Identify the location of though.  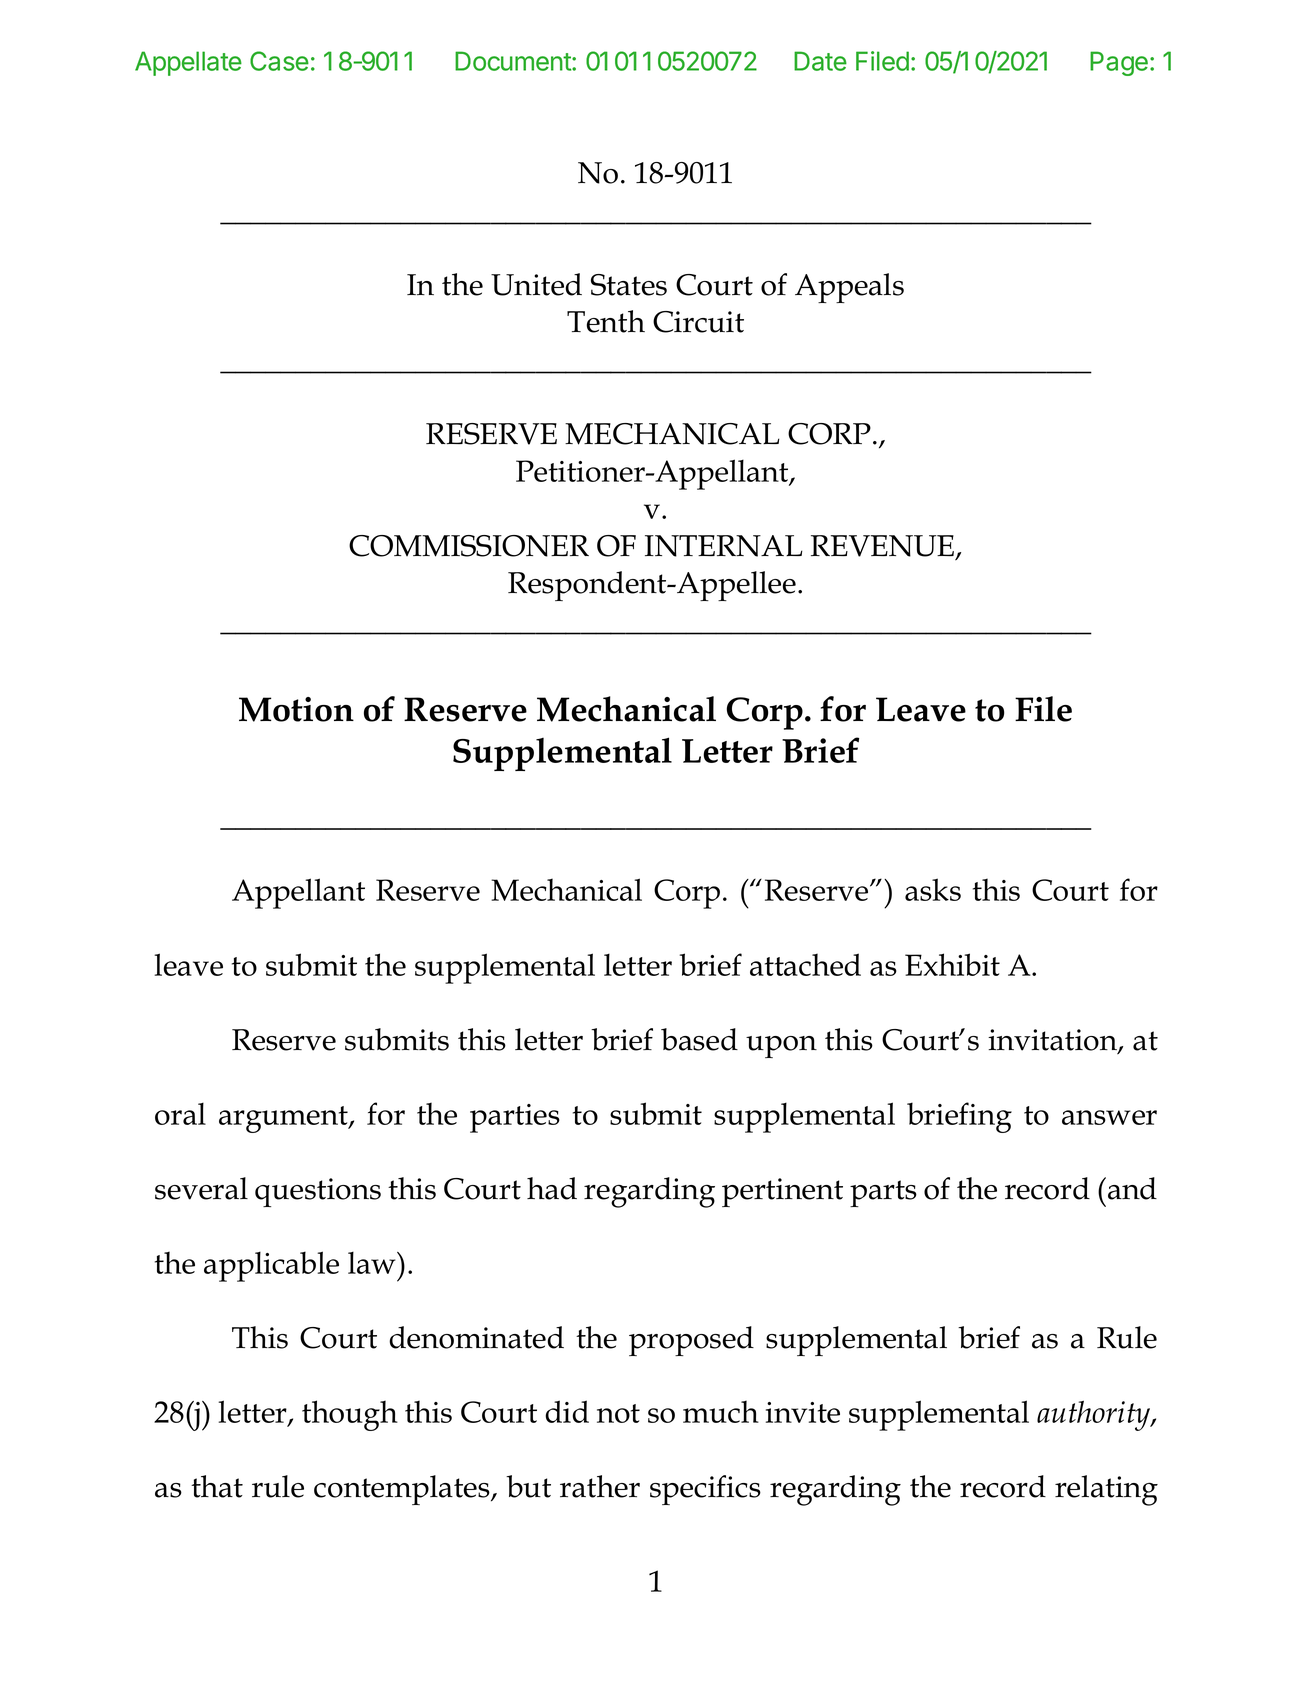
(350, 1415).
